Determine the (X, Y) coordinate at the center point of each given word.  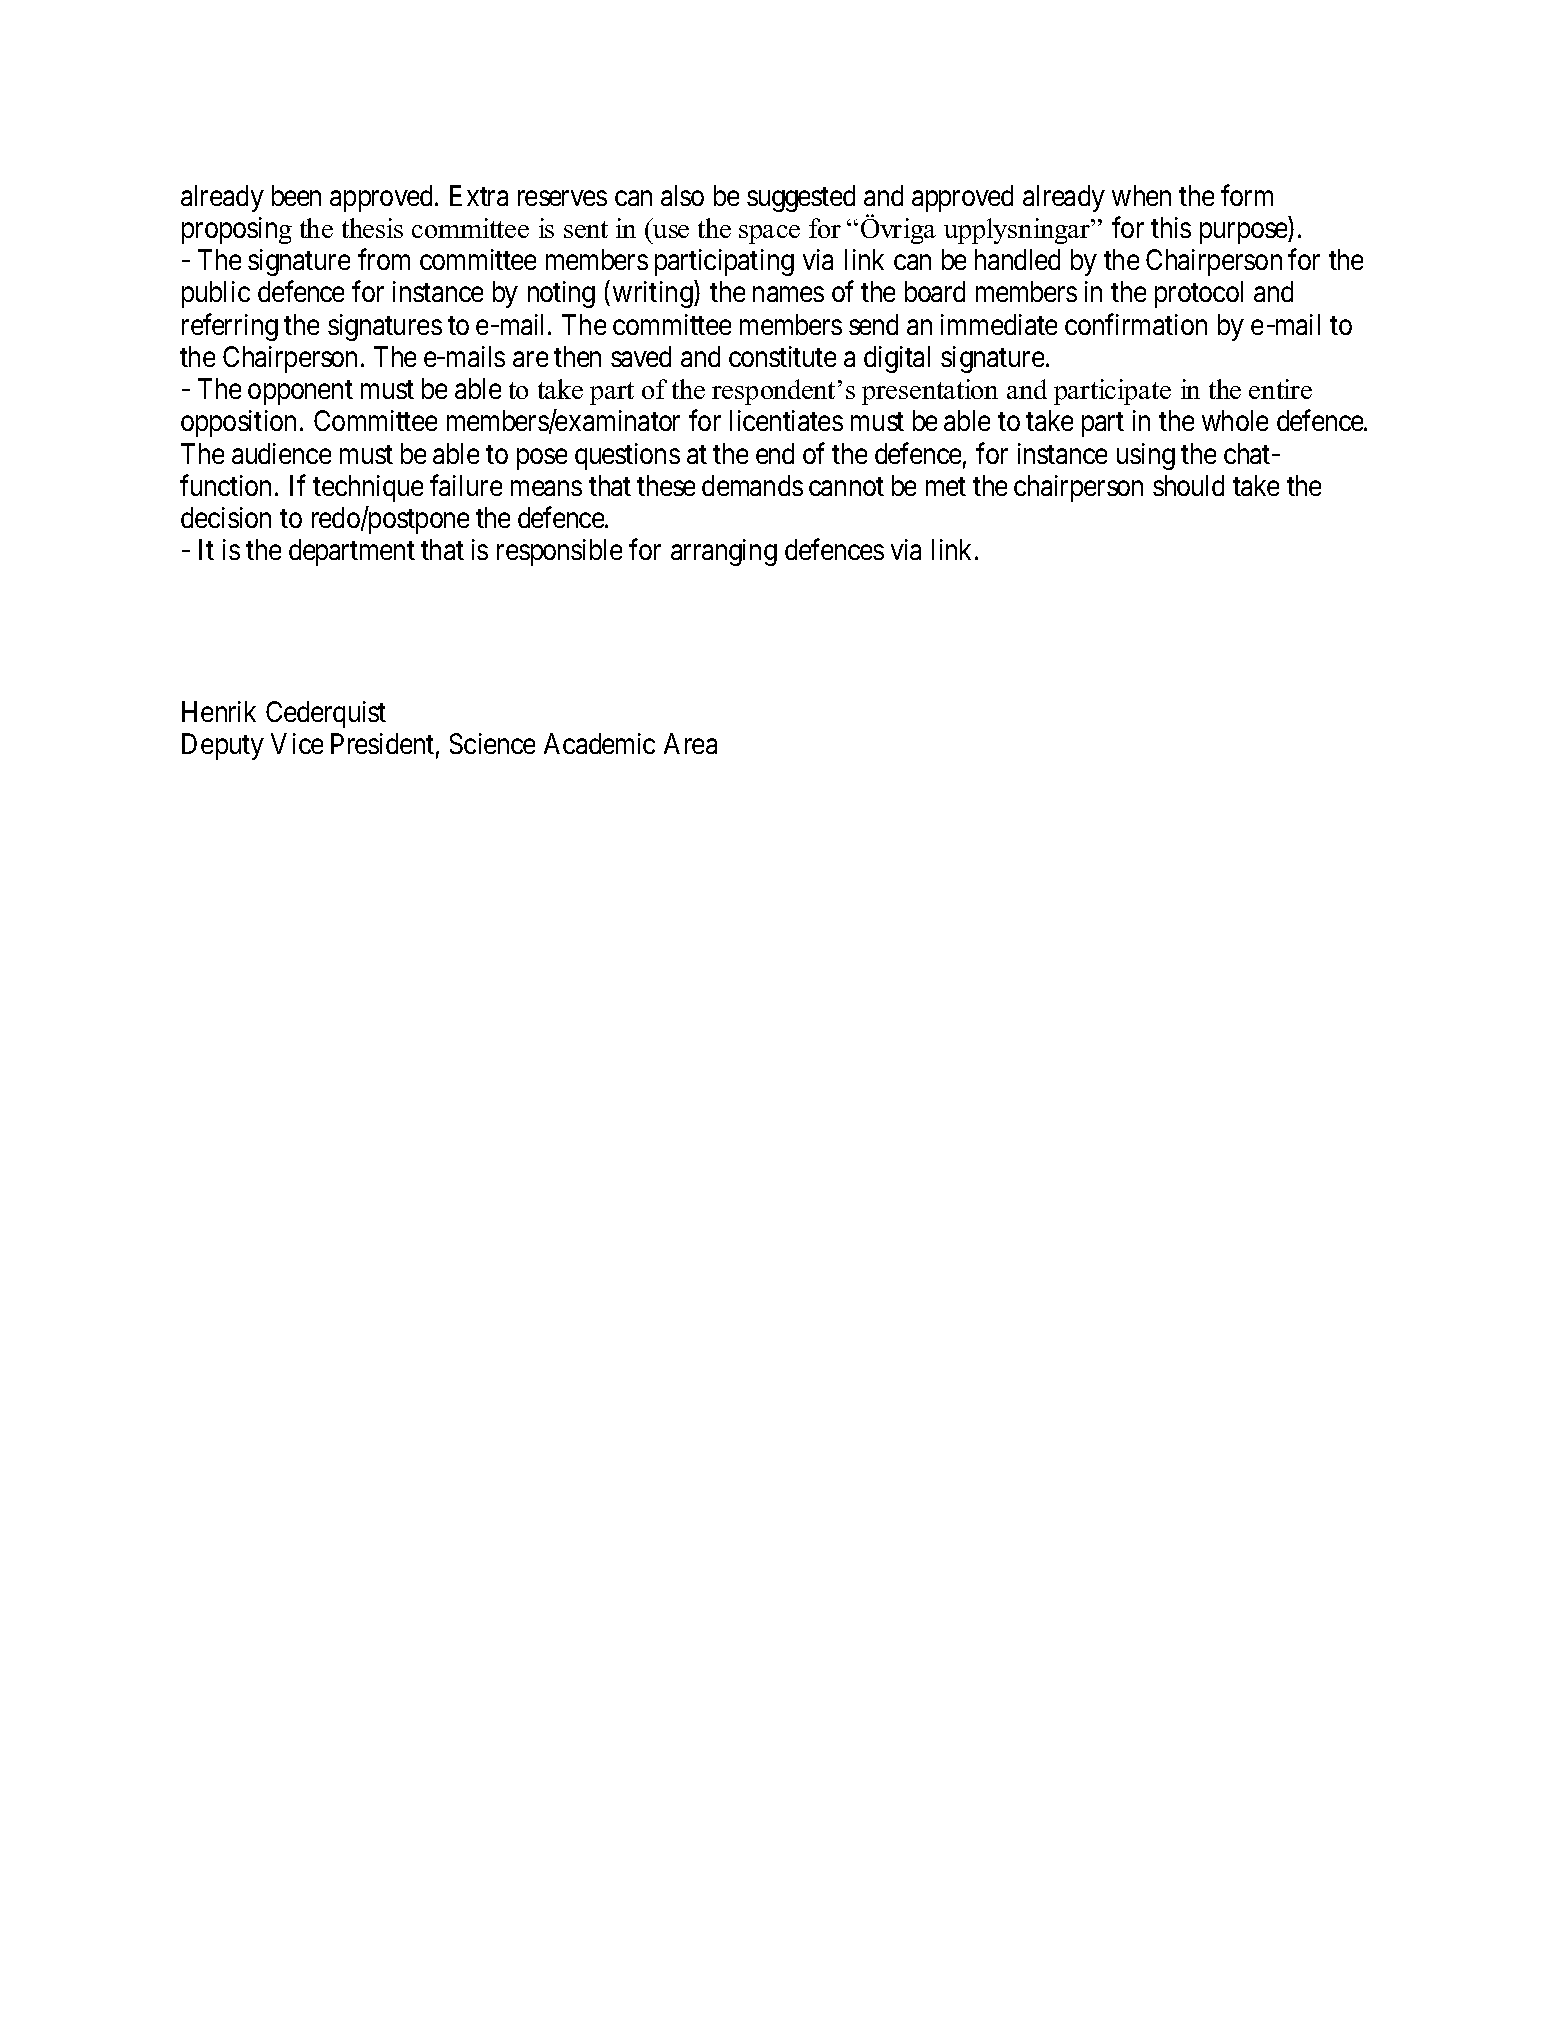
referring (230, 327)
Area (690, 743)
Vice (297, 743)
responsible (559, 552)
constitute (782, 356)
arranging (724, 552)
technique (368, 488)
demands (752, 485)
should (1188, 485)
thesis (372, 228)
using (1146, 456)
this (1171, 227)
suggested (801, 198)
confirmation (1136, 324)
